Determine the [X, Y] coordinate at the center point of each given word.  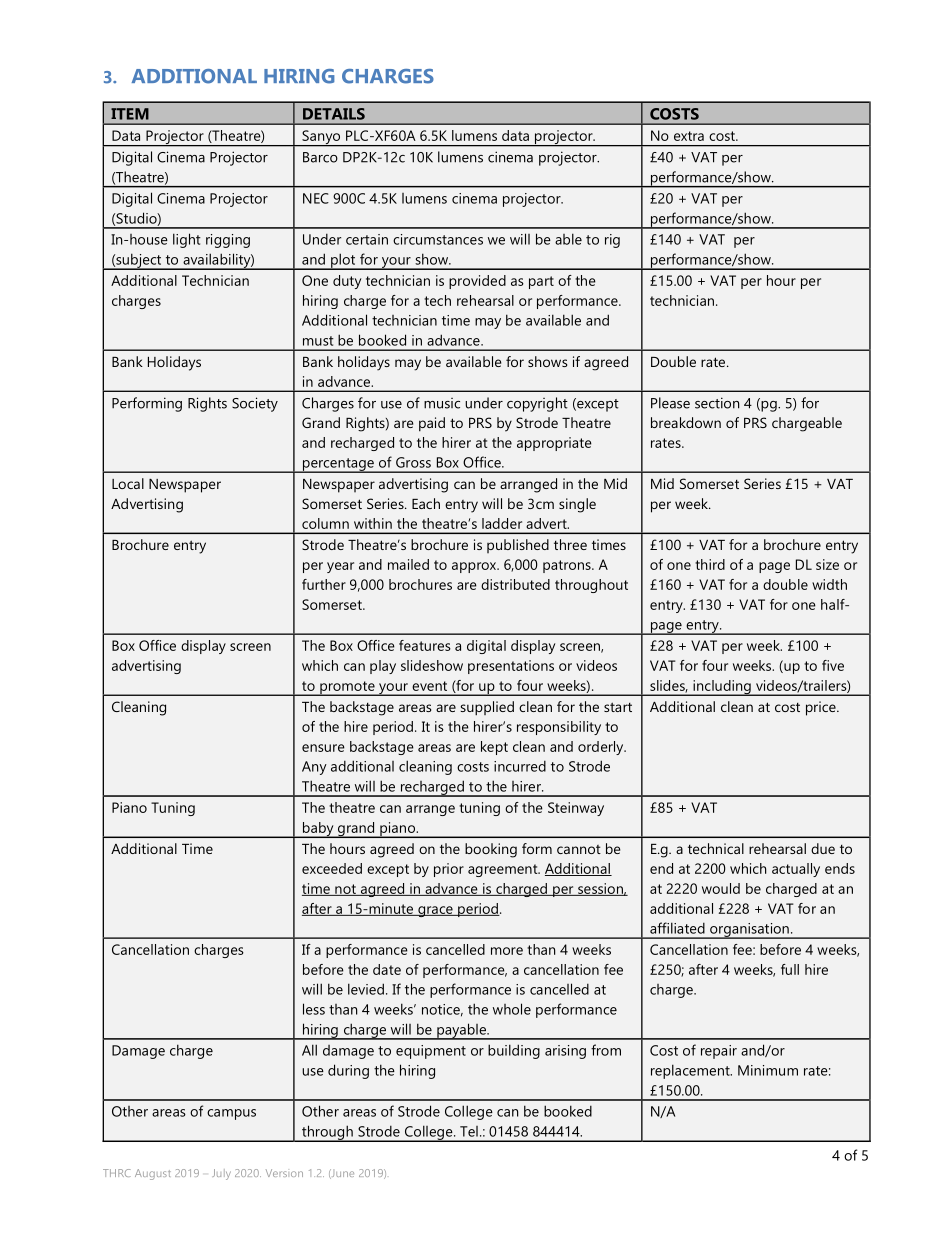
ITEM [130, 114]
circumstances [438, 239]
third [710, 564]
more [507, 951]
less [314, 1009]
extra [689, 136]
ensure [323, 748]
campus [231, 1114]
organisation [749, 931]
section [717, 403]
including [722, 688]
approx [475, 567]
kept [494, 748]
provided [477, 282]
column [325, 523]
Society [255, 404]
